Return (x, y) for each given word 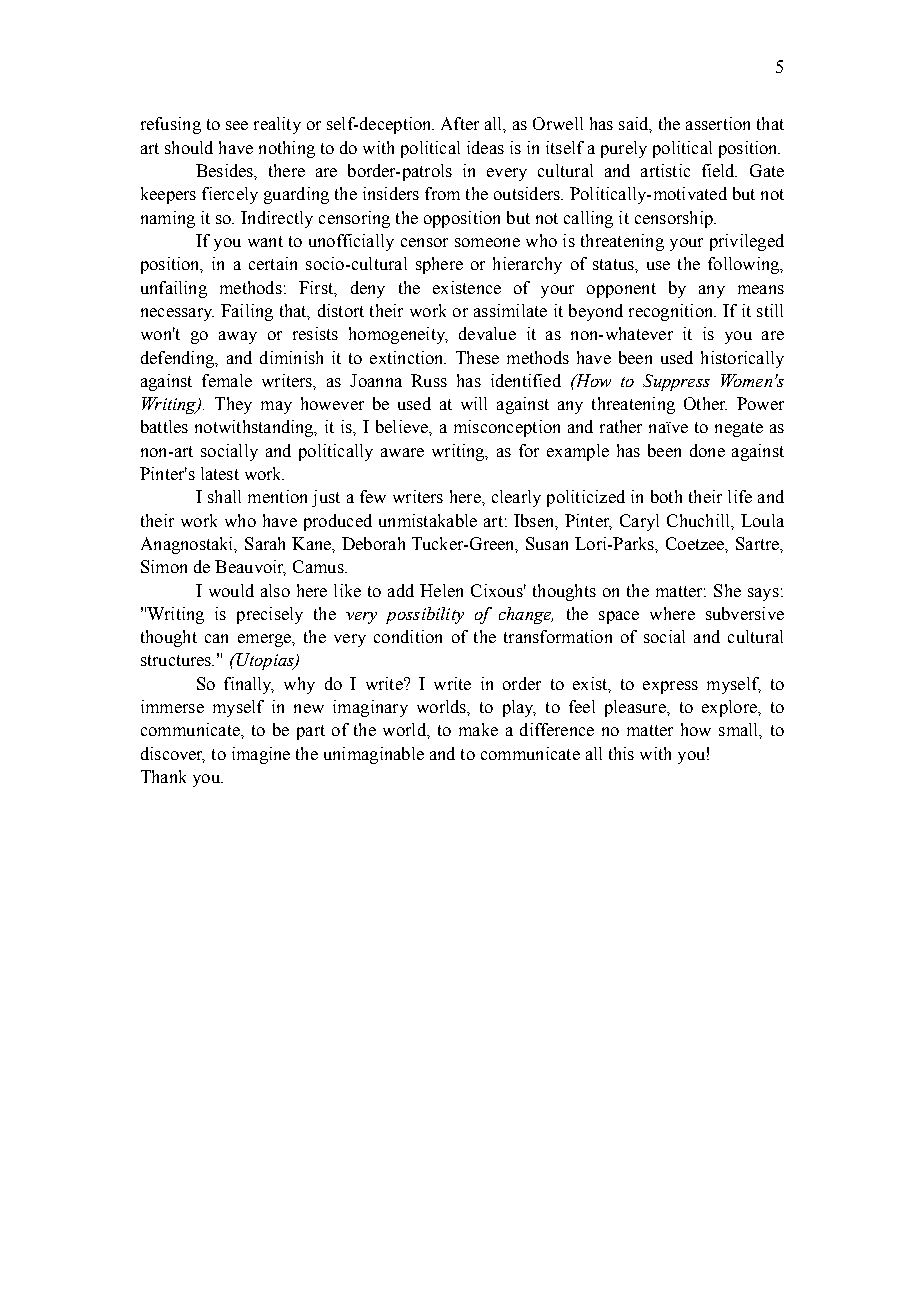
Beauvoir (250, 568)
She (727, 590)
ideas (485, 147)
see (237, 125)
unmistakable (428, 520)
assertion (718, 123)
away (238, 337)
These (477, 357)
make (478, 729)
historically (742, 359)
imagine (261, 755)
